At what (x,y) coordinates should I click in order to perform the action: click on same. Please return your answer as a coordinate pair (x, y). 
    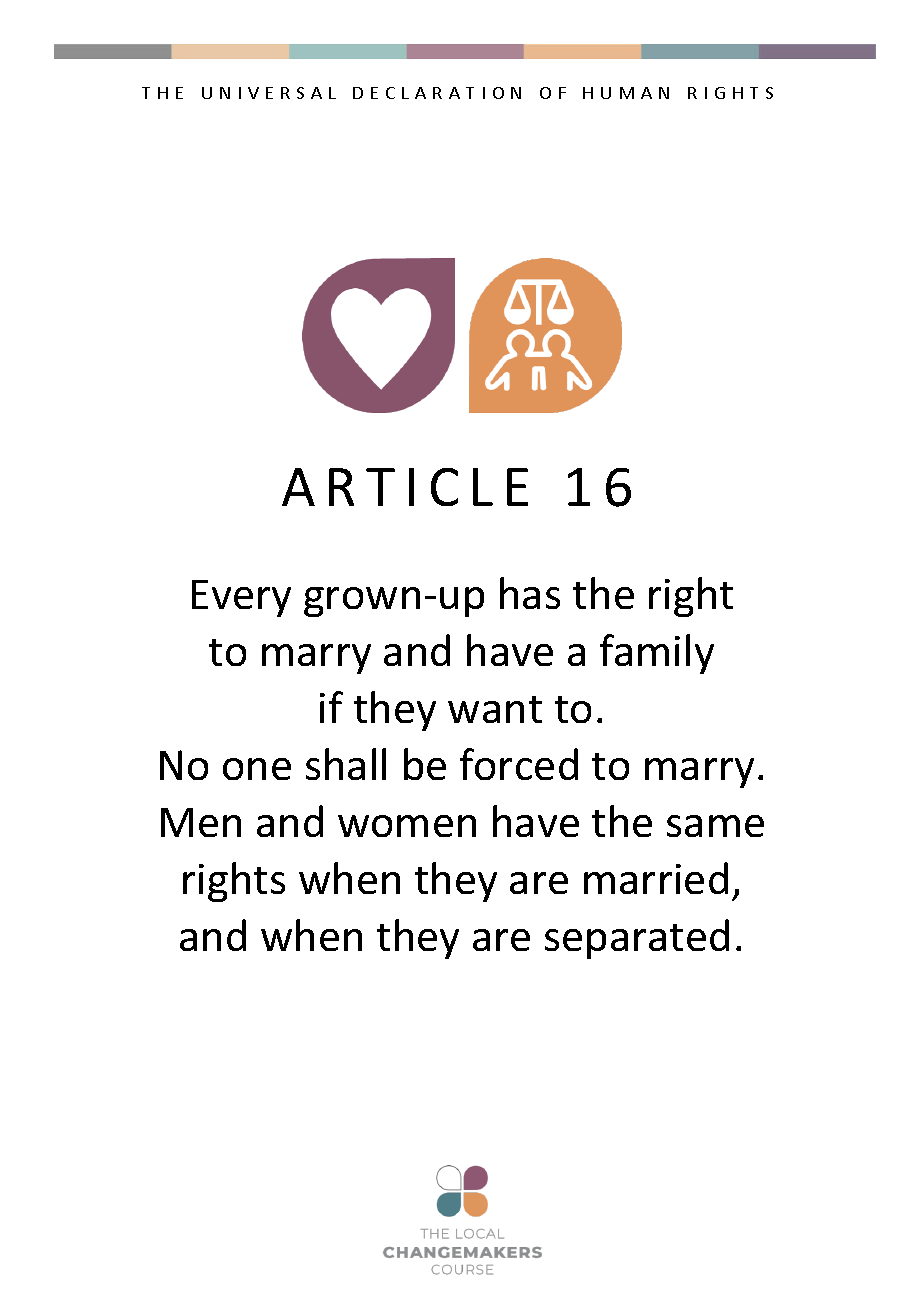
    Looking at the image, I should click on (715, 826).
